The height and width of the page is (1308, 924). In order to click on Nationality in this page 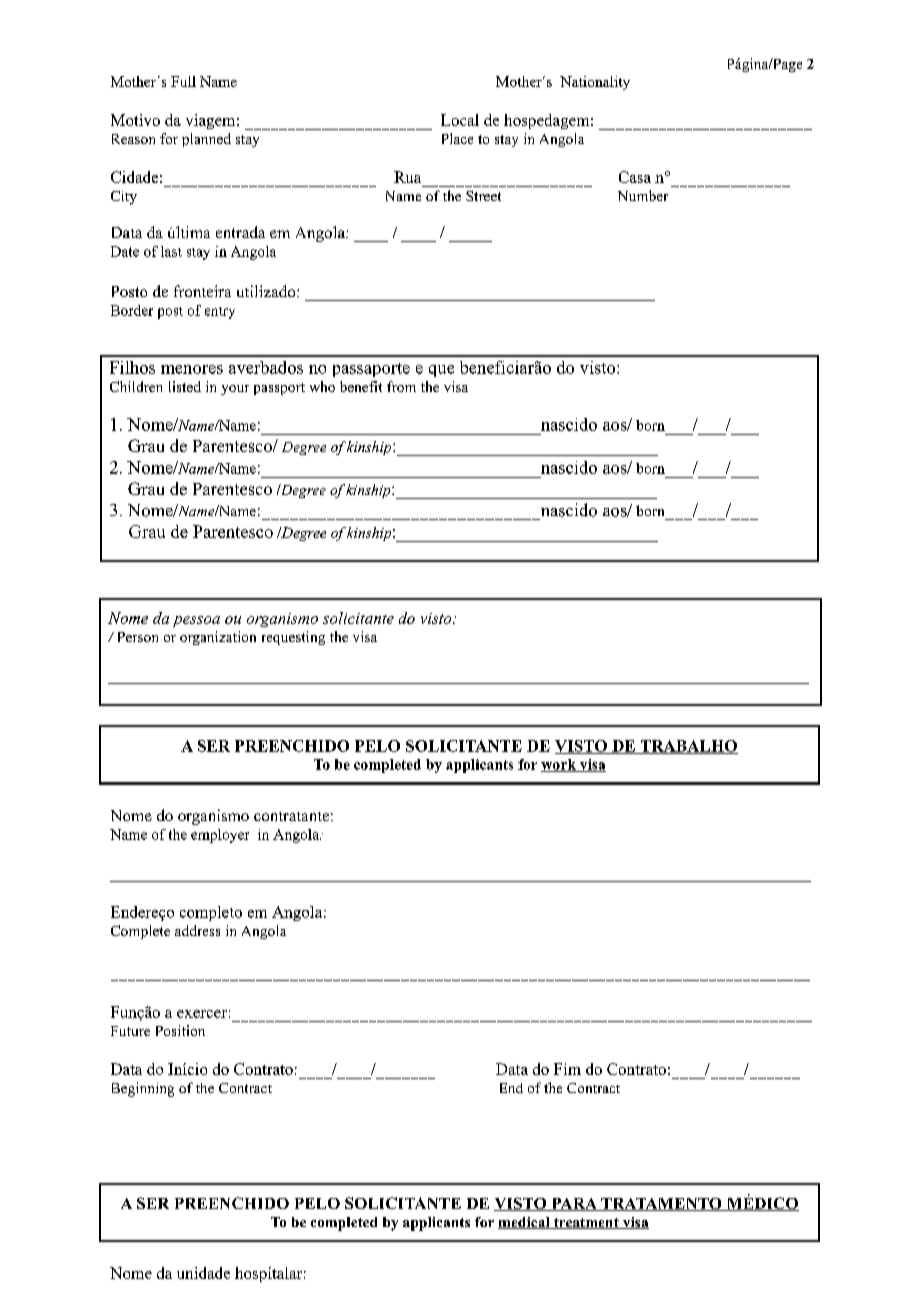, I will do `click(595, 83)`.
